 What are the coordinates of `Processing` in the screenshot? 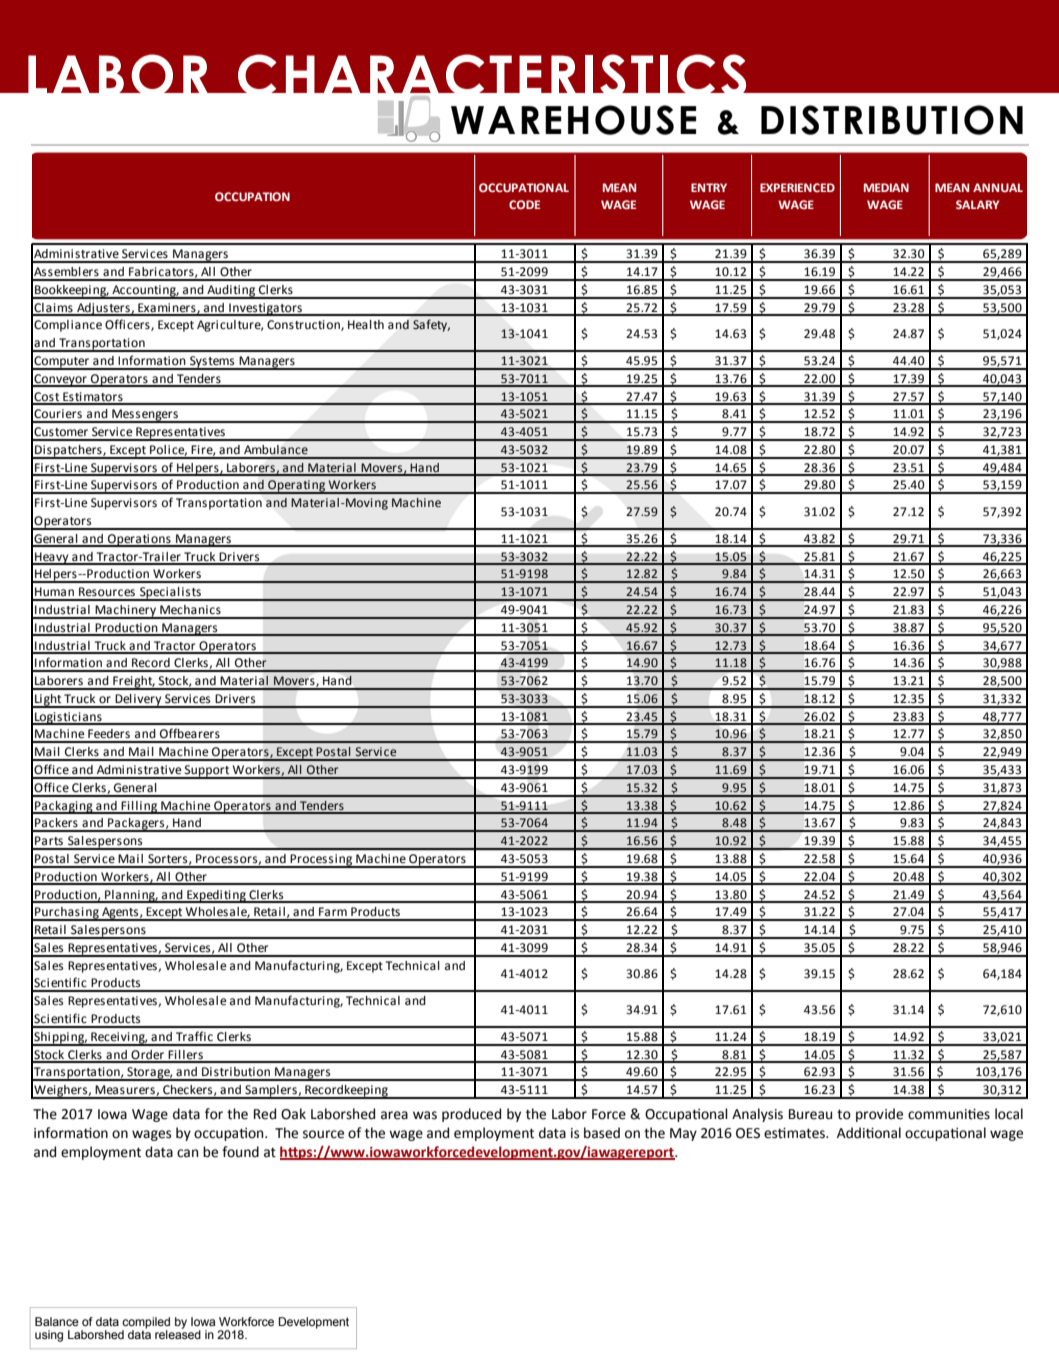 It's located at (322, 861).
